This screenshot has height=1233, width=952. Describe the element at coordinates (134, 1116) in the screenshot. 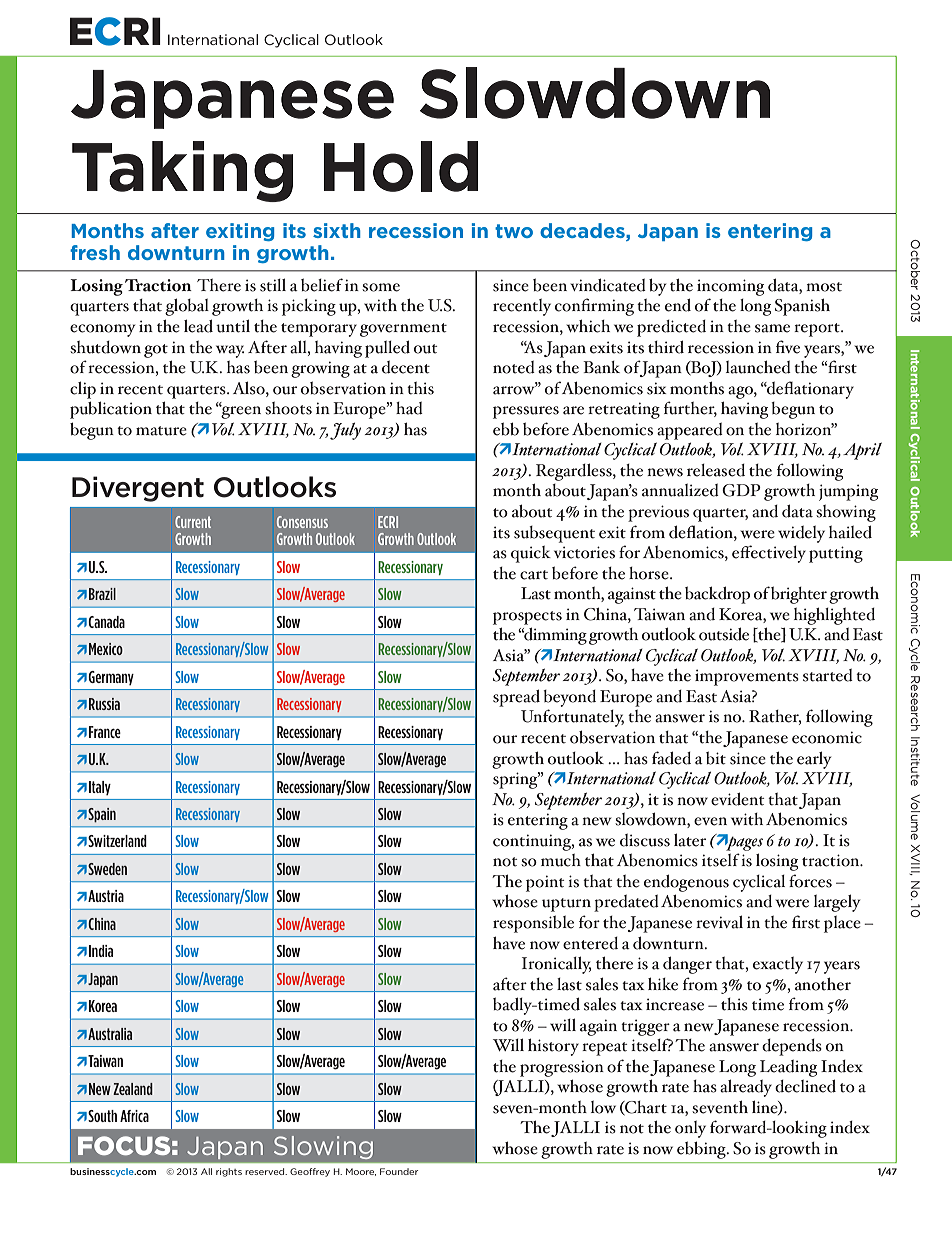

I see `Africa` at that location.
